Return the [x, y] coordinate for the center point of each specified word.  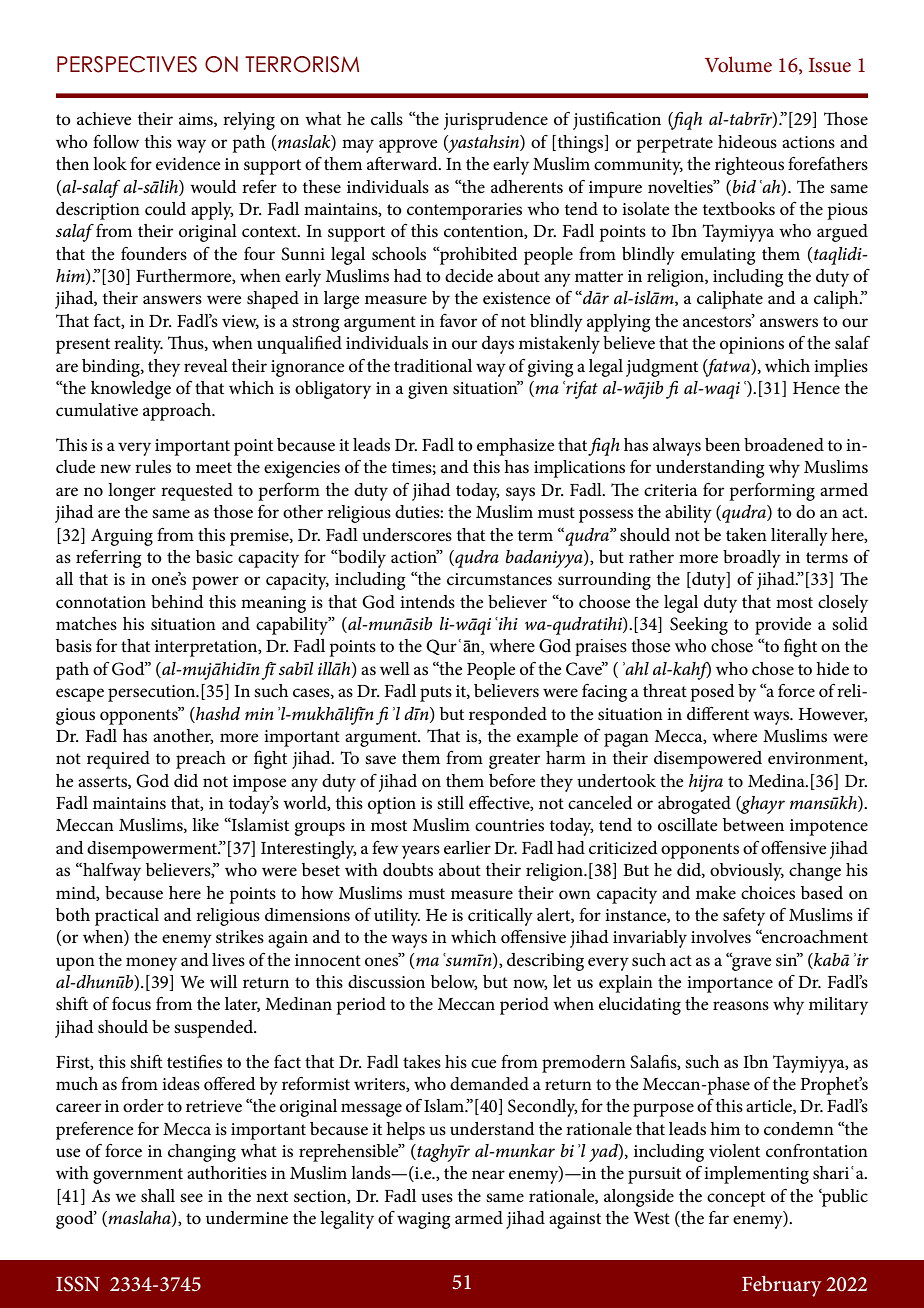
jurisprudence [496, 121]
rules [153, 467]
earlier [467, 848]
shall [158, 1196]
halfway [111, 871]
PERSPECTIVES [127, 64]
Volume [738, 64]
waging [423, 1220]
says [520, 494]
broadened [784, 444]
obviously [747, 872]
